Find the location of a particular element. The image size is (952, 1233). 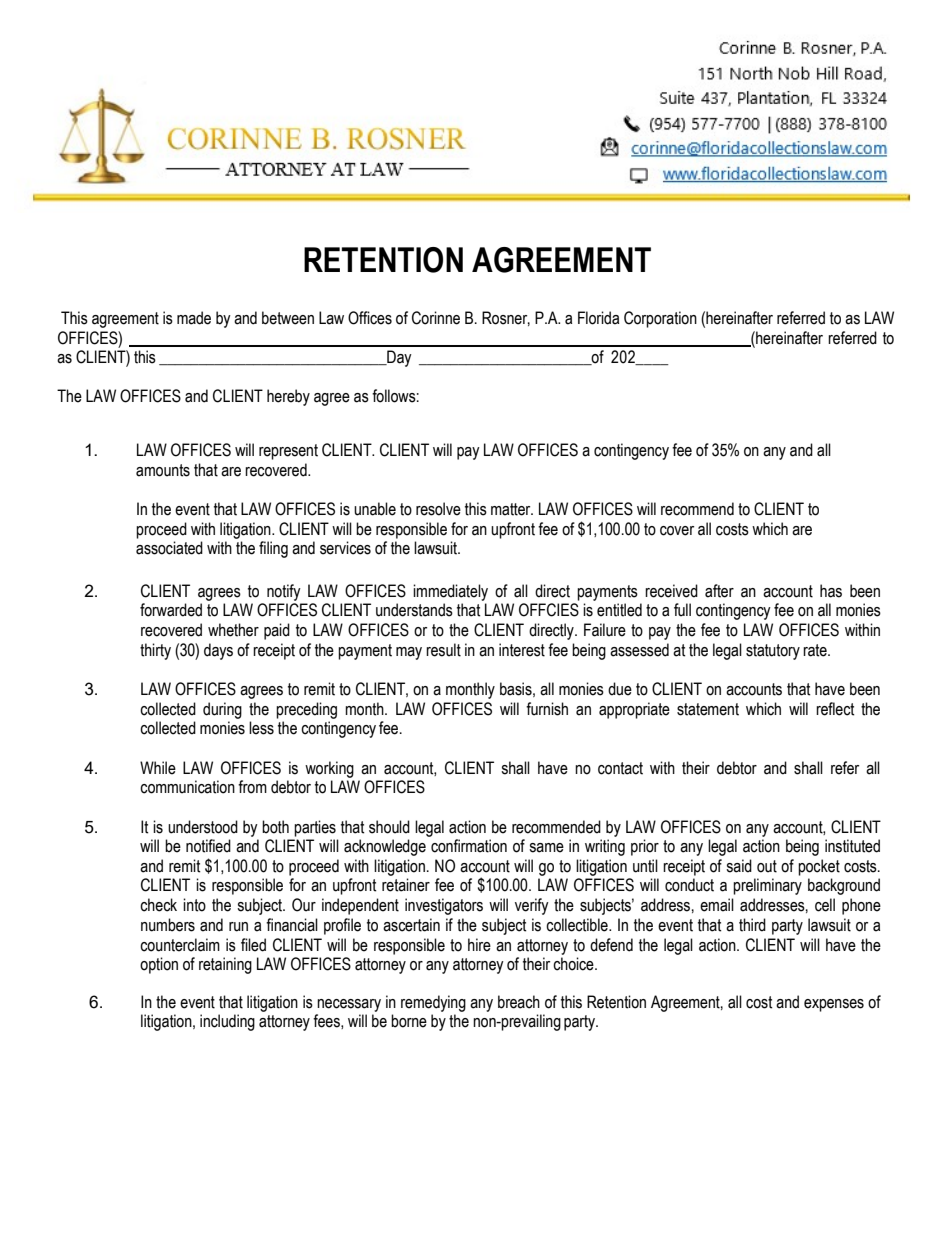

statutory is located at coordinates (773, 652).
